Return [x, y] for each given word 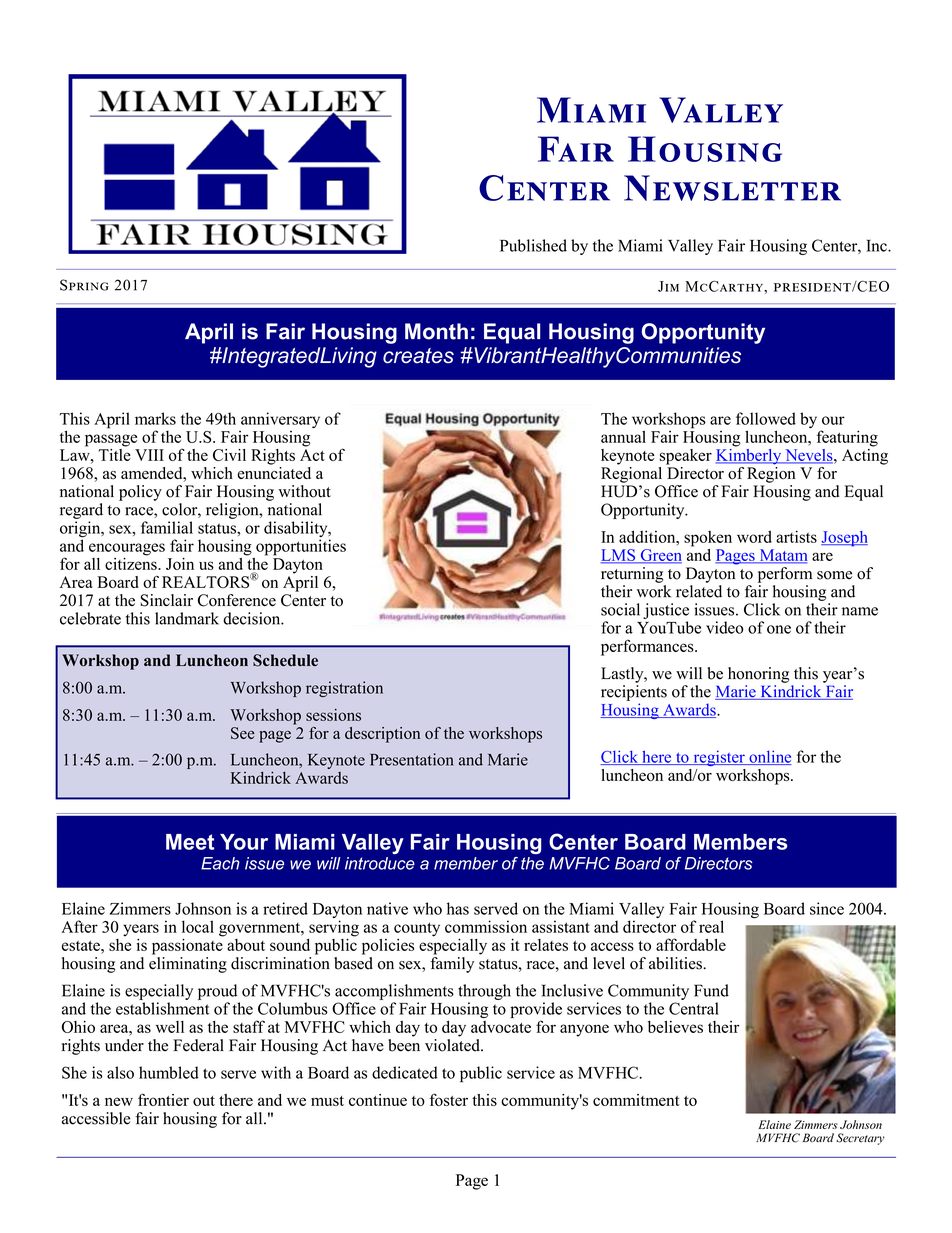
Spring [84, 285]
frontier [163, 1099]
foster [449, 1099]
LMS [619, 556]
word [754, 536]
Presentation [412, 759]
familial [167, 527]
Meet [190, 842]
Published [533, 245]
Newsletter [732, 188]
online [769, 757]
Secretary [860, 1139]
